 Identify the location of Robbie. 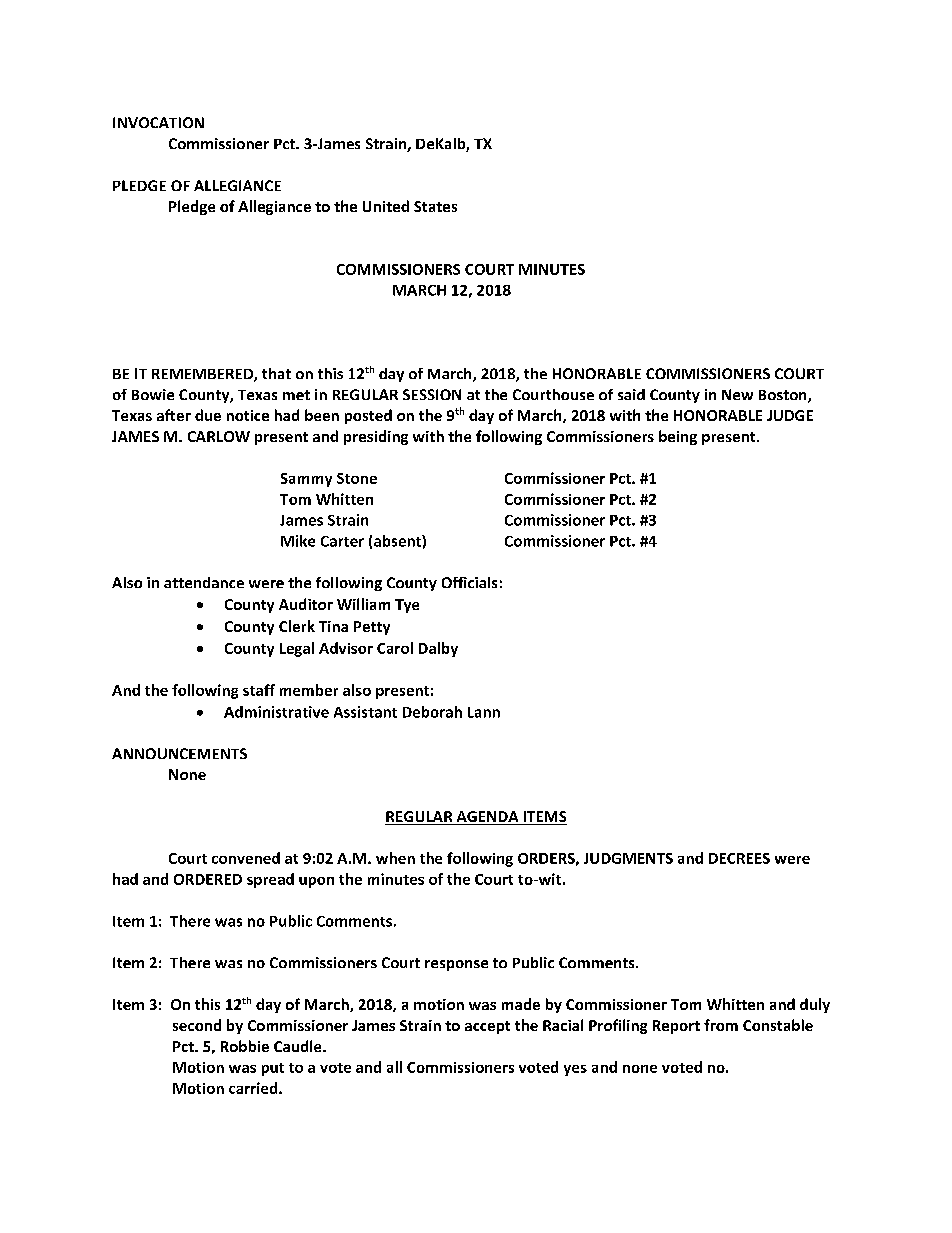
(245, 1046).
